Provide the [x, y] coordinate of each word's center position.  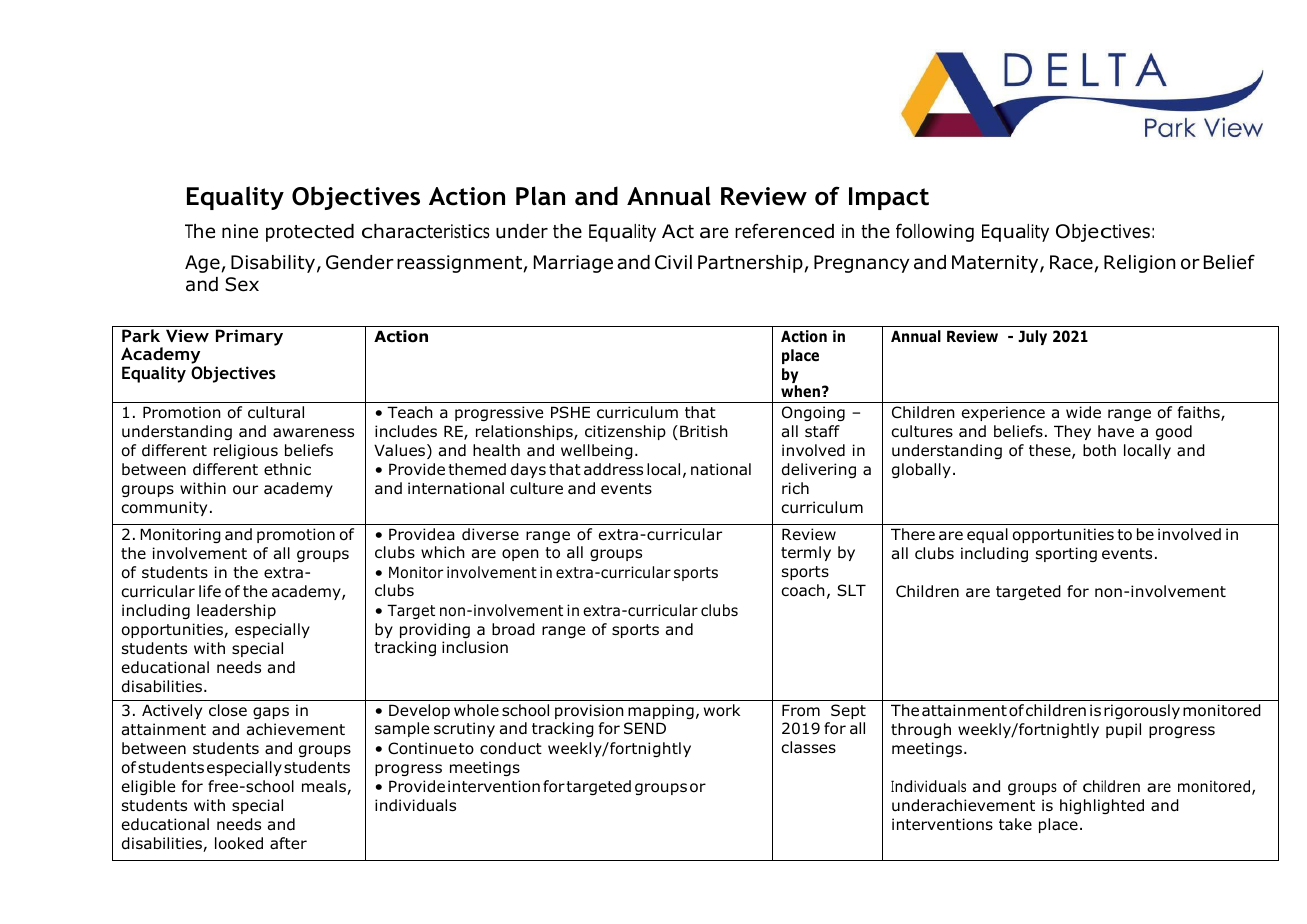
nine [240, 231]
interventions [942, 824]
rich [795, 488]
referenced [784, 231]
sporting [1066, 554]
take [1015, 824]
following [935, 232]
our [245, 490]
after [288, 843]
